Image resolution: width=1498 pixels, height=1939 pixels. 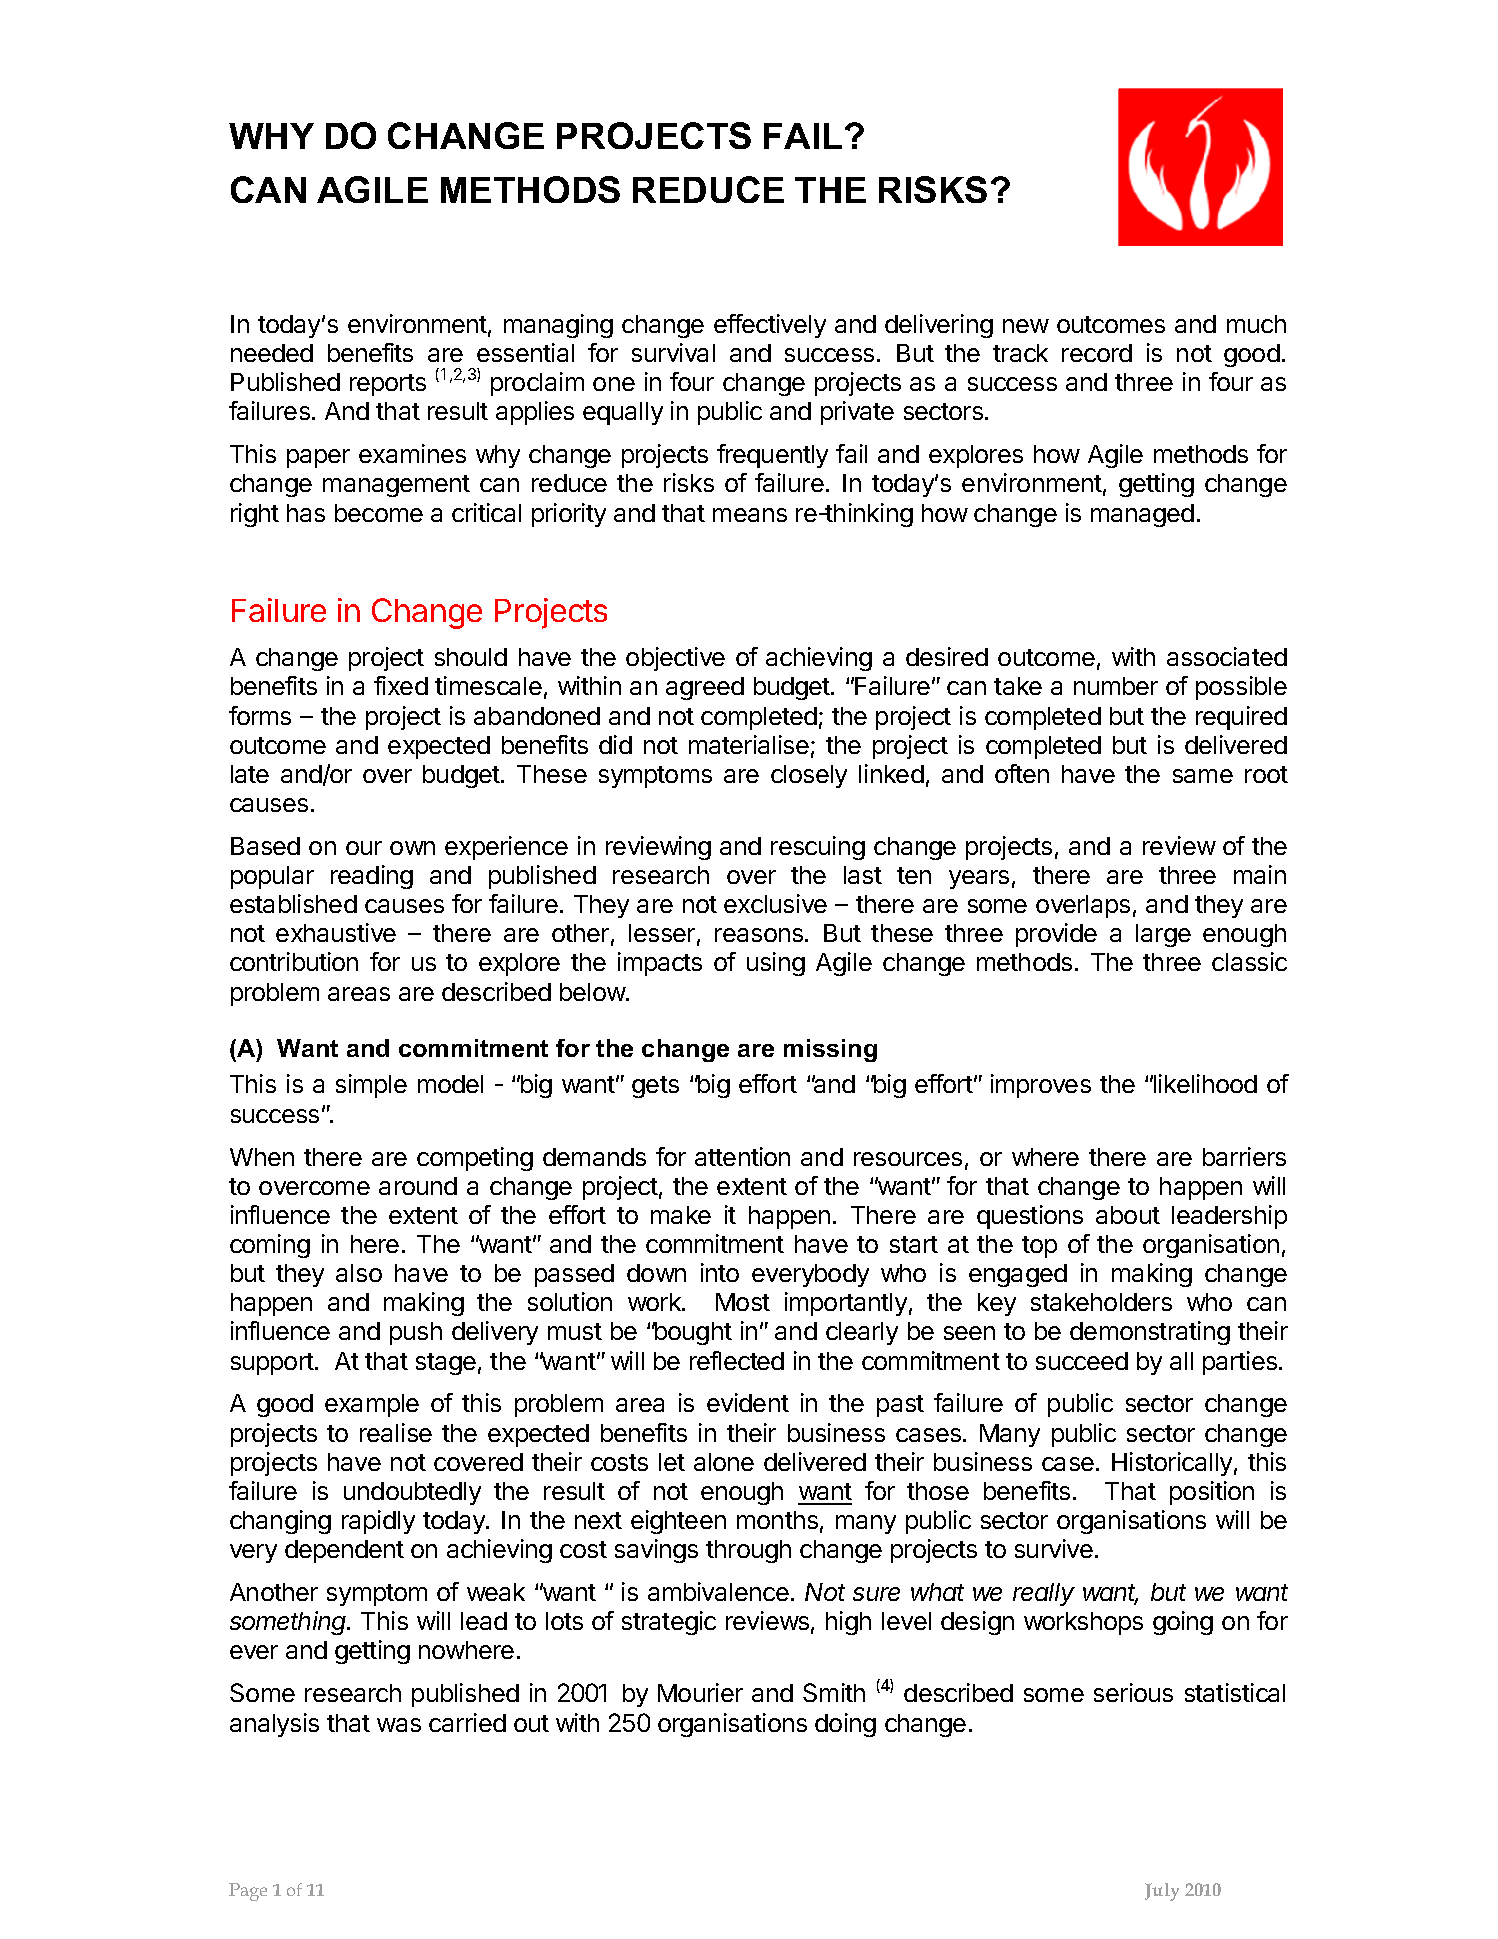 I want to click on attention, so click(x=742, y=1156).
